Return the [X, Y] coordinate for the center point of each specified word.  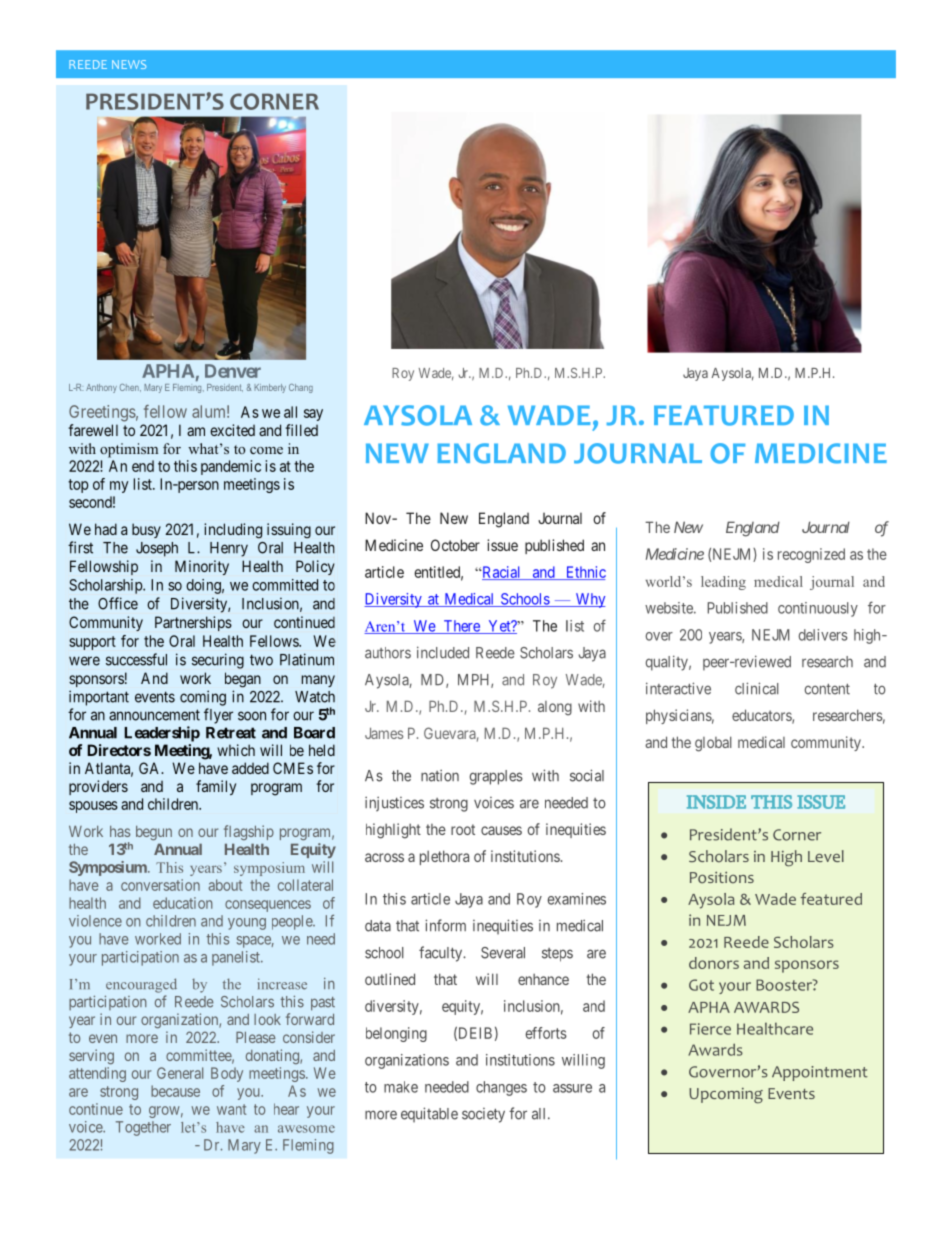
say [313, 415]
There [461, 627]
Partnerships [193, 623]
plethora [444, 857]
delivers [823, 635]
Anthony [101, 388]
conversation [160, 885]
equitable [429, 1115]
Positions [722, 878]
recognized [811, 555]
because [175, 1091]
